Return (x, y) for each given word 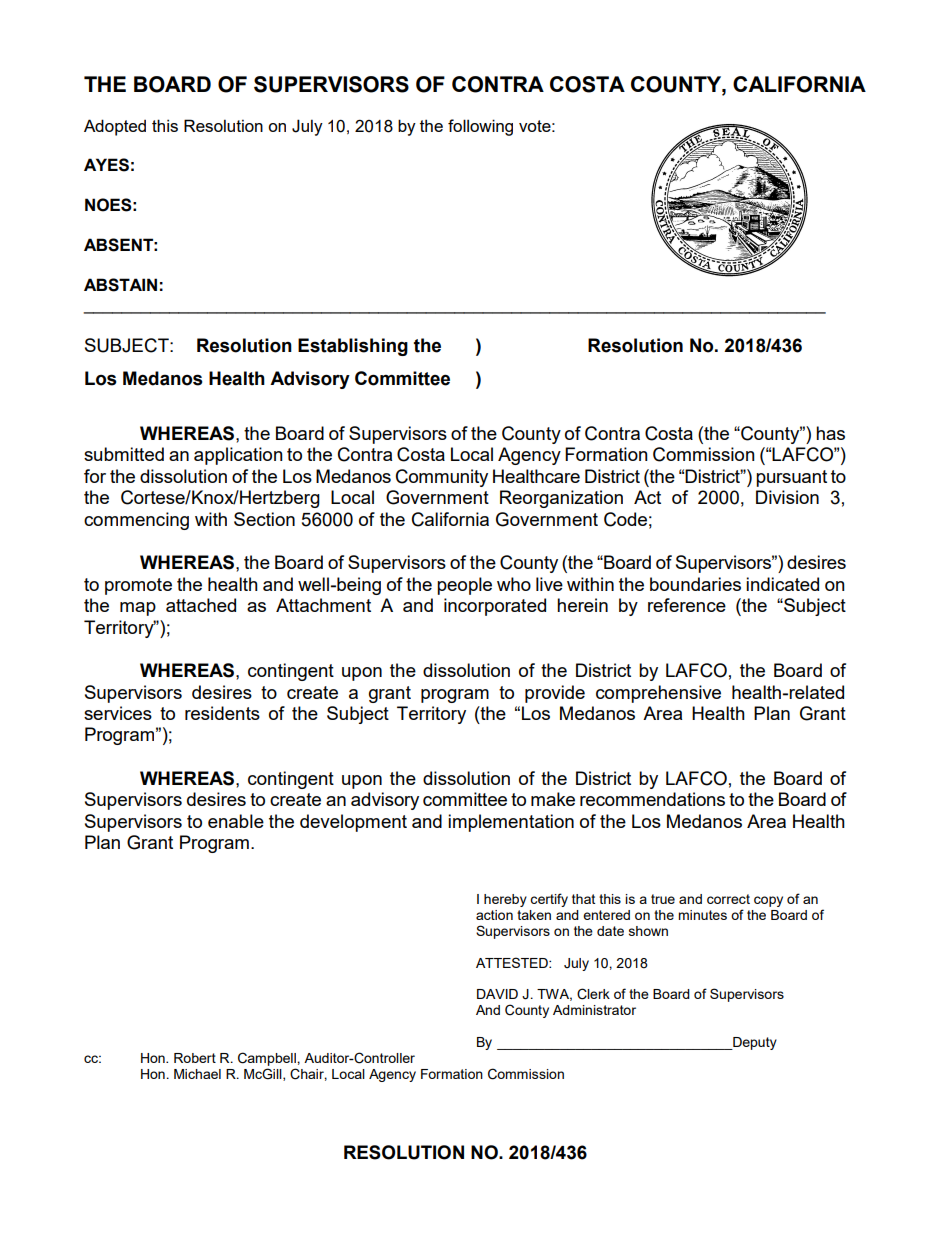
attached (201, 605)
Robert (195, 1058)
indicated (782, 584)
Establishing (353, 347)
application (238, 456)
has (830, 433)
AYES (106, 165)
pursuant (791, 478)
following (480, 127)
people (464, 586)
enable (236, 821)
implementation (511, 823)
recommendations (652, 799)
